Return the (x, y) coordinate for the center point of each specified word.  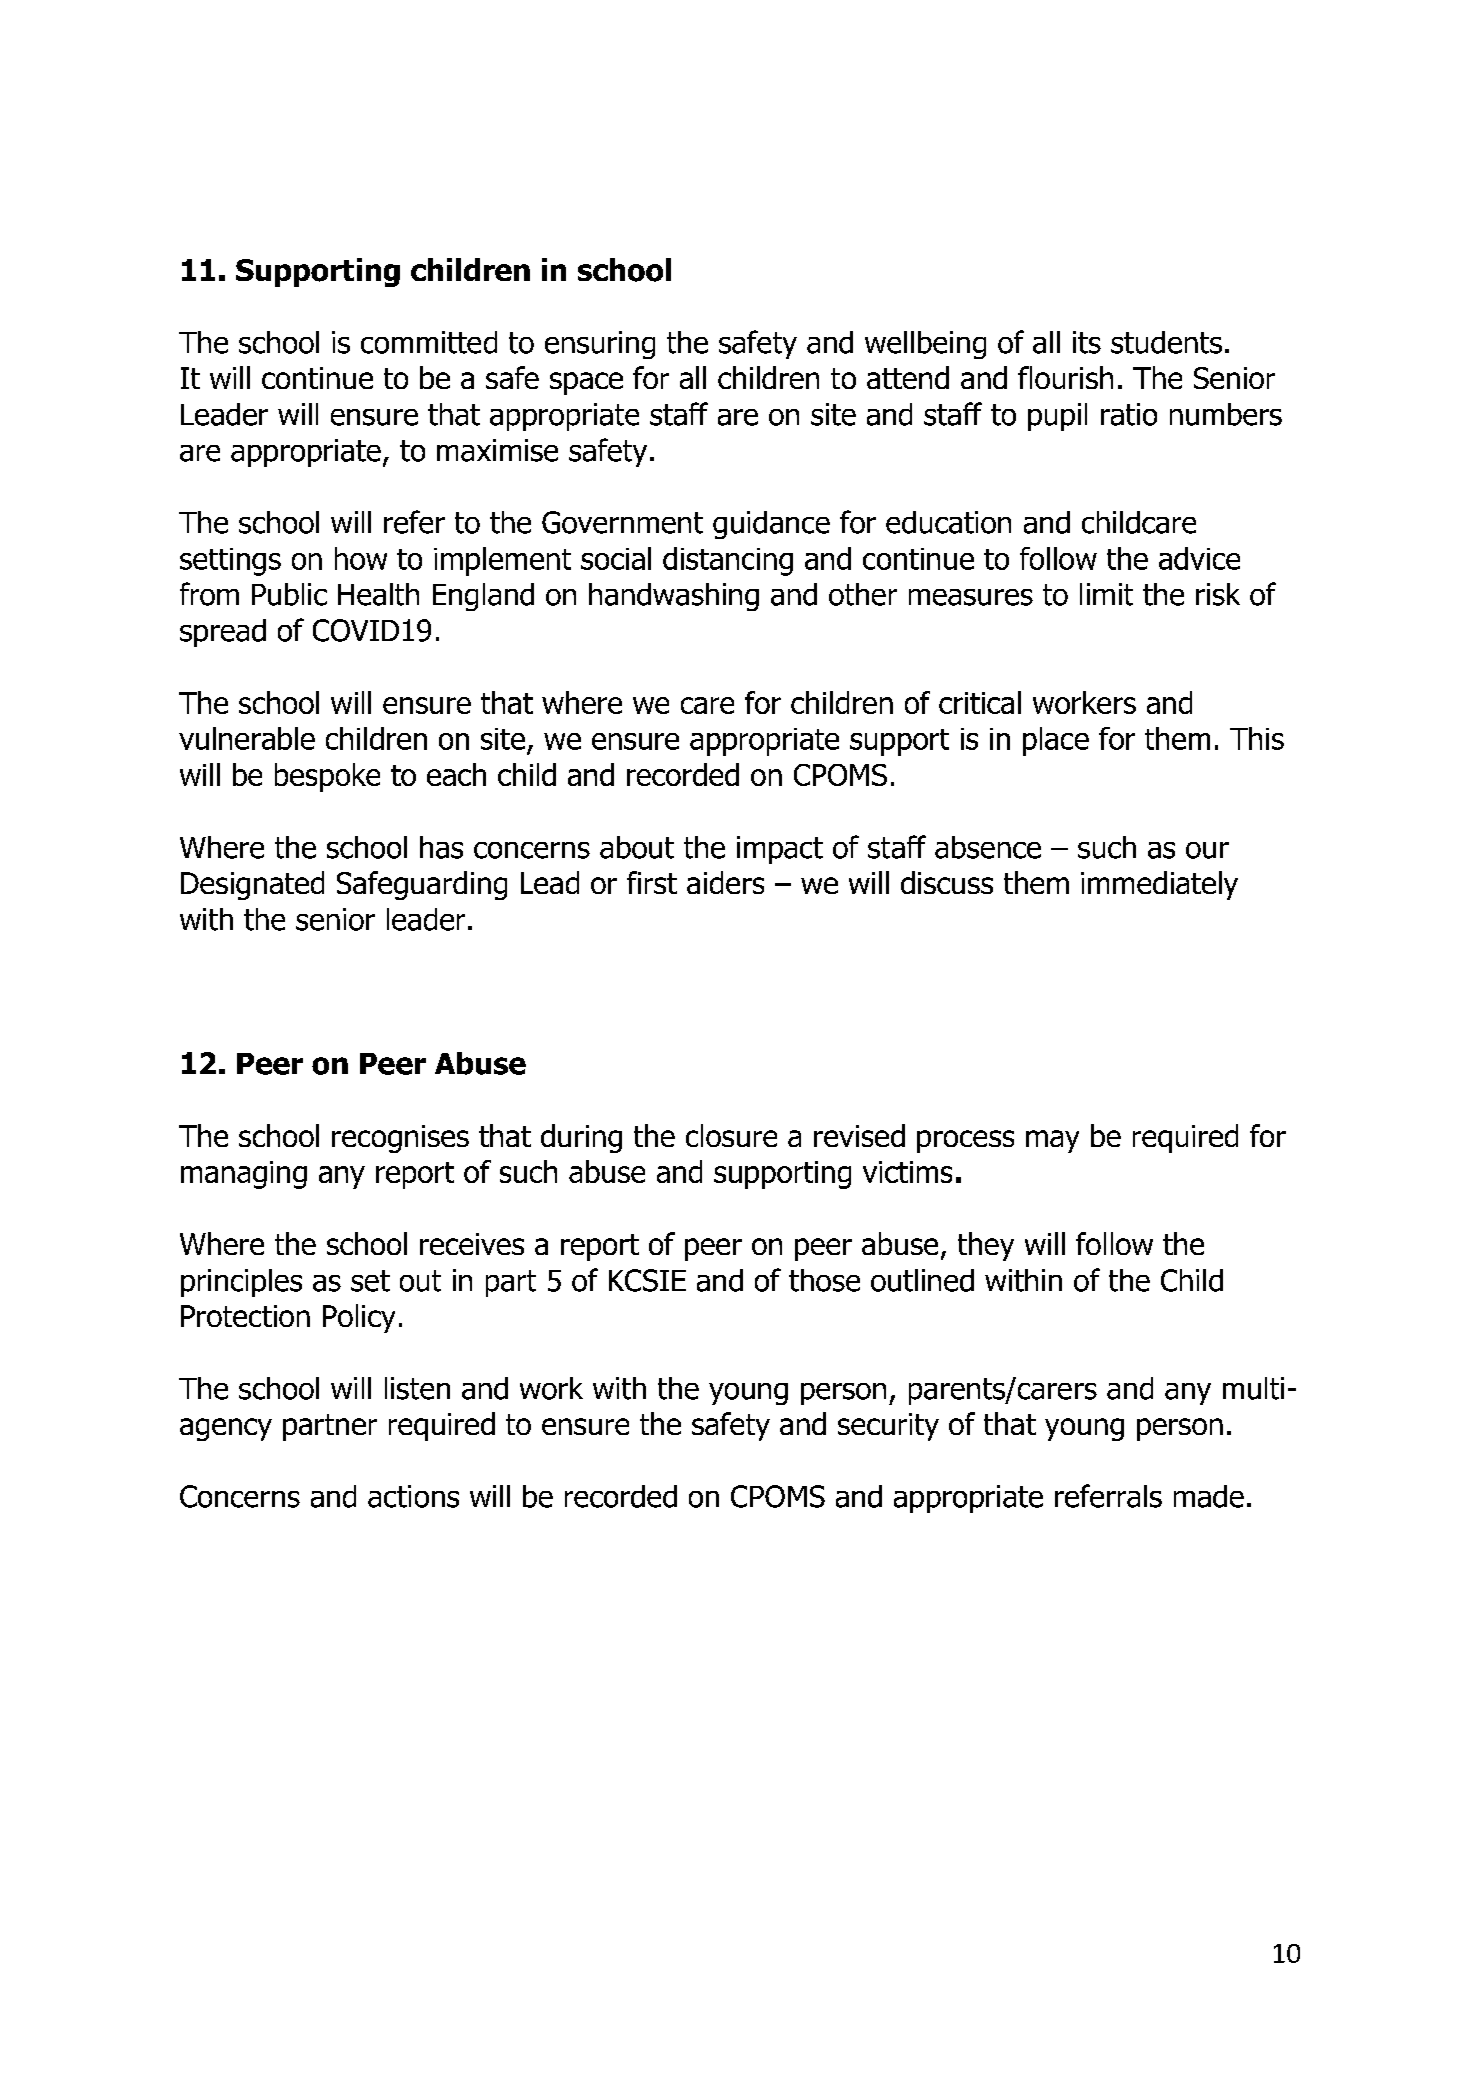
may (1052, 1141)
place (1056, 741)
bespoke (327, 777)
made (1209, 1496)
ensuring (600, 345)
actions (413, 1496)
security (888, 1427)
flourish (1065, 377)
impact (780, 850)
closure (731, 1135)
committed (429, 342)
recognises (400, 1139)
